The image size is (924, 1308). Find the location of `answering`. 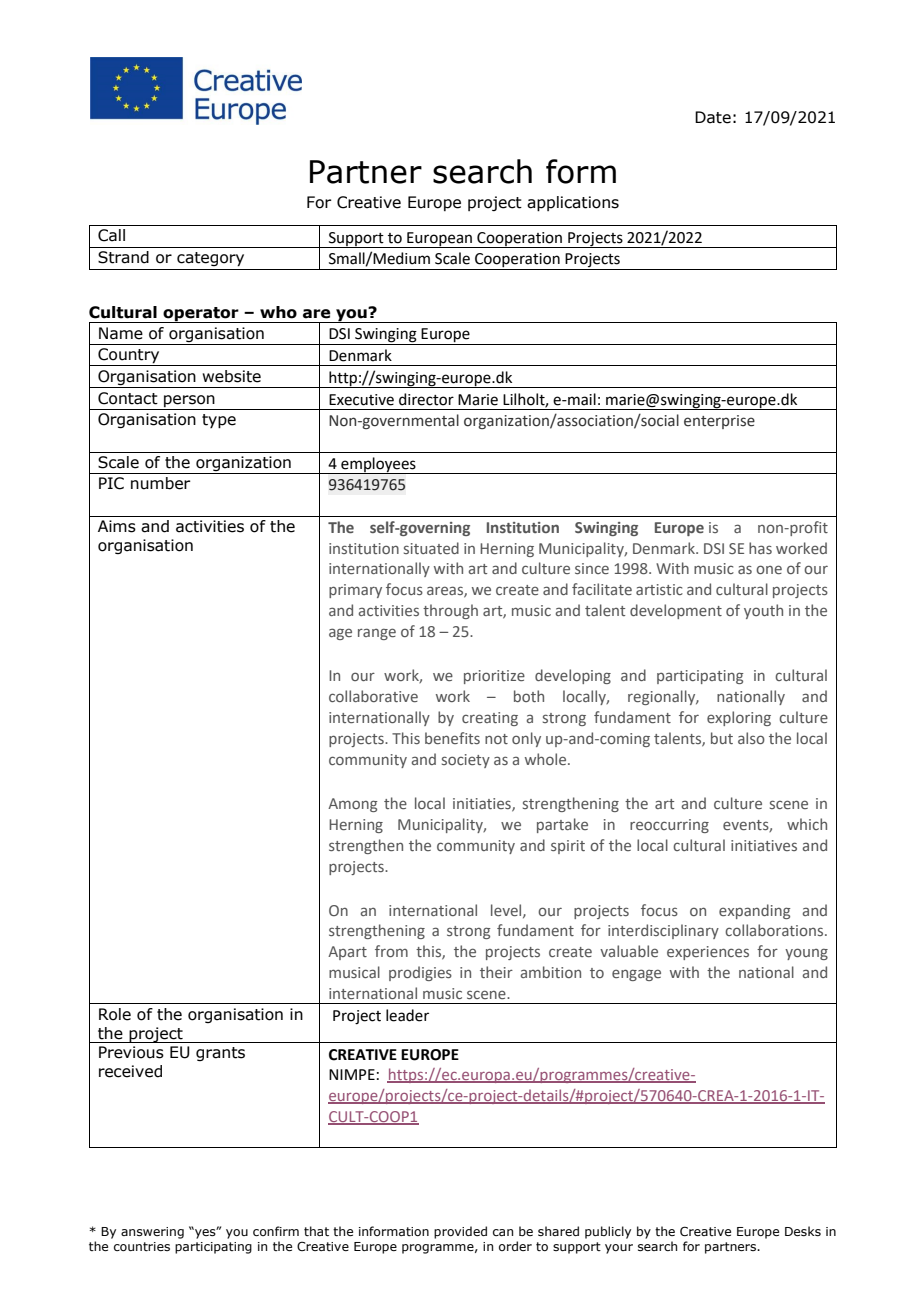

answering is located at coordinates (152, 1233).
